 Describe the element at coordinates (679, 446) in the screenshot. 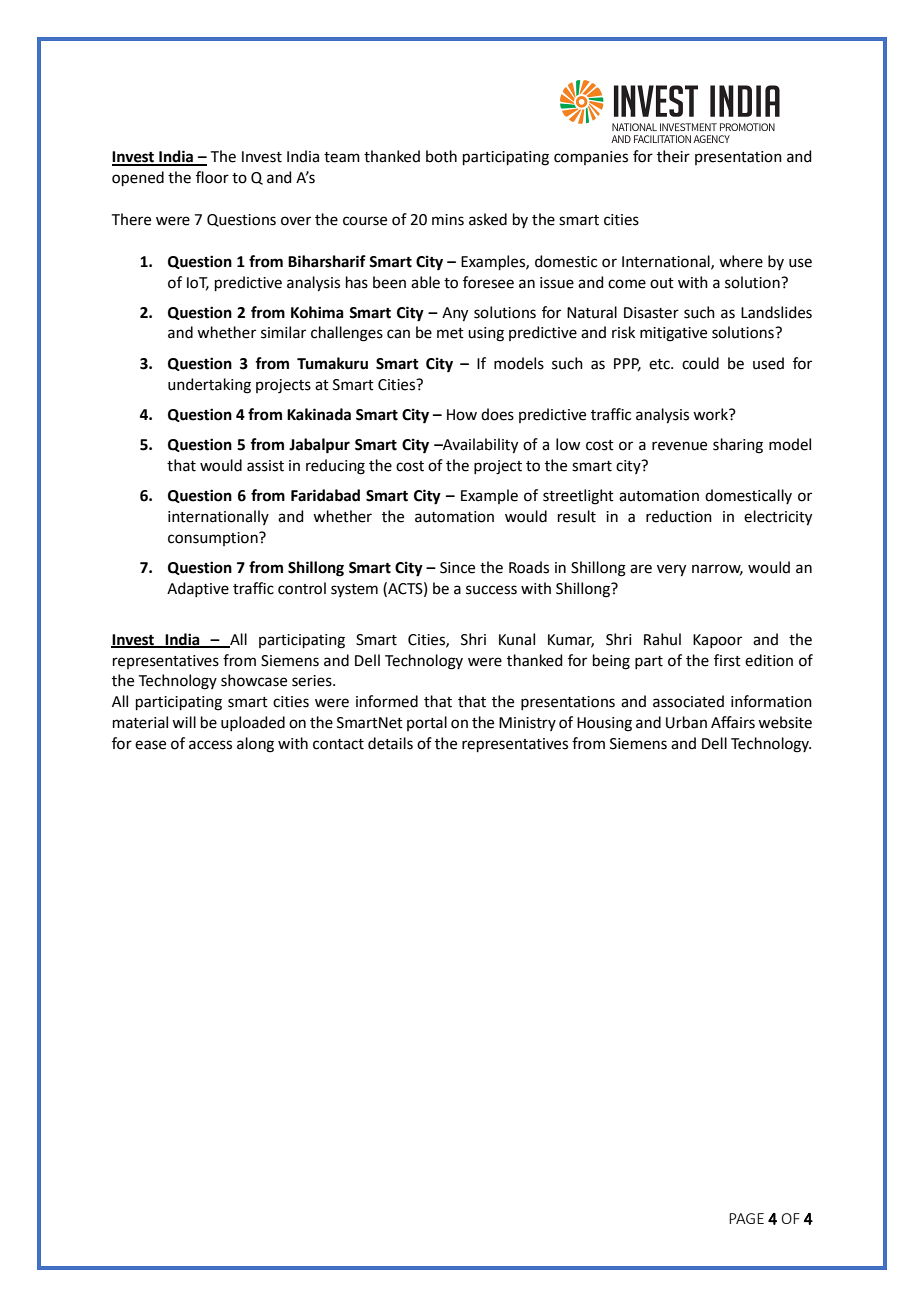

I see `revenue` at that location.
